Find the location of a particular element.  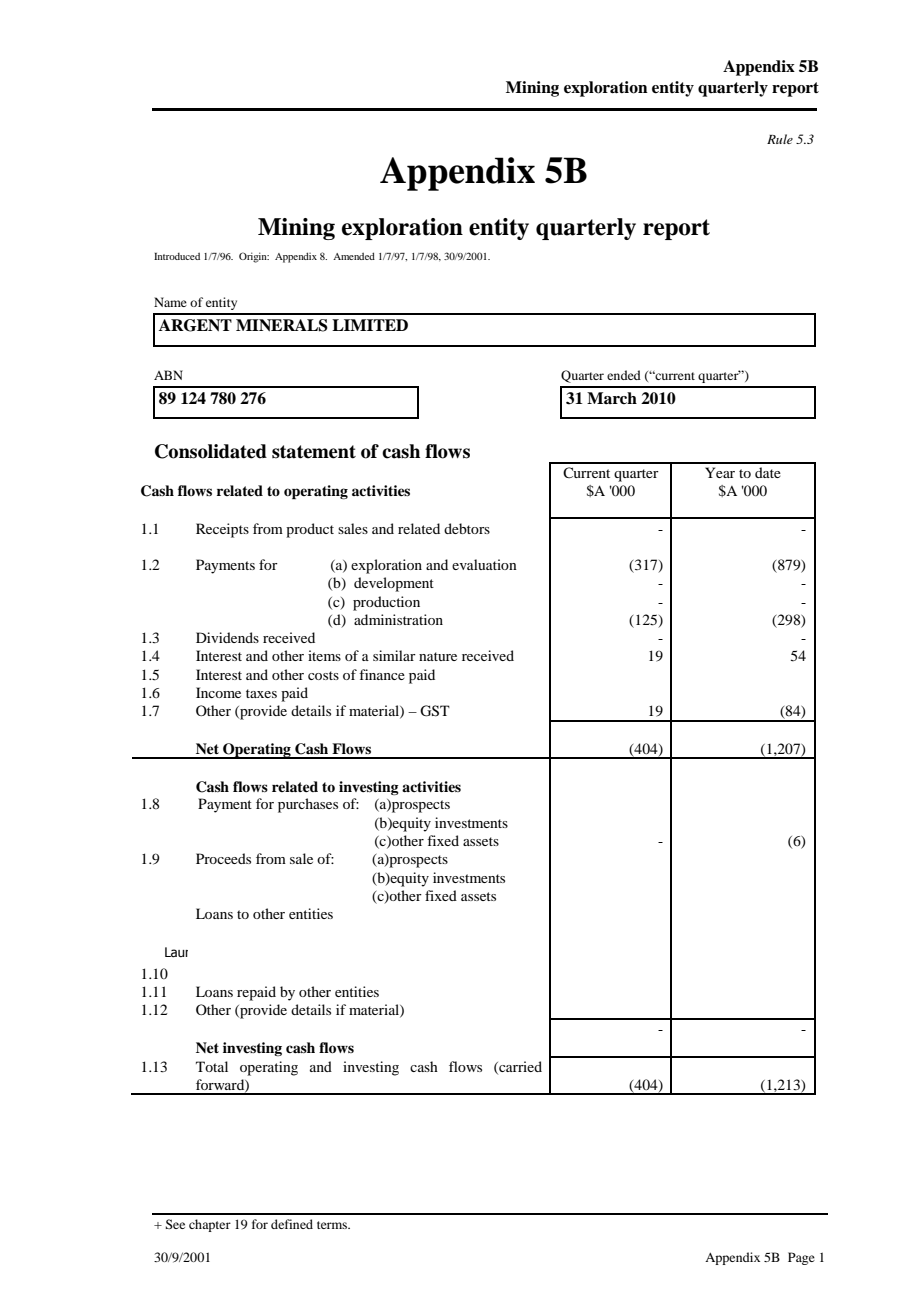

LIMITED is located at coordinates (370, 325).
